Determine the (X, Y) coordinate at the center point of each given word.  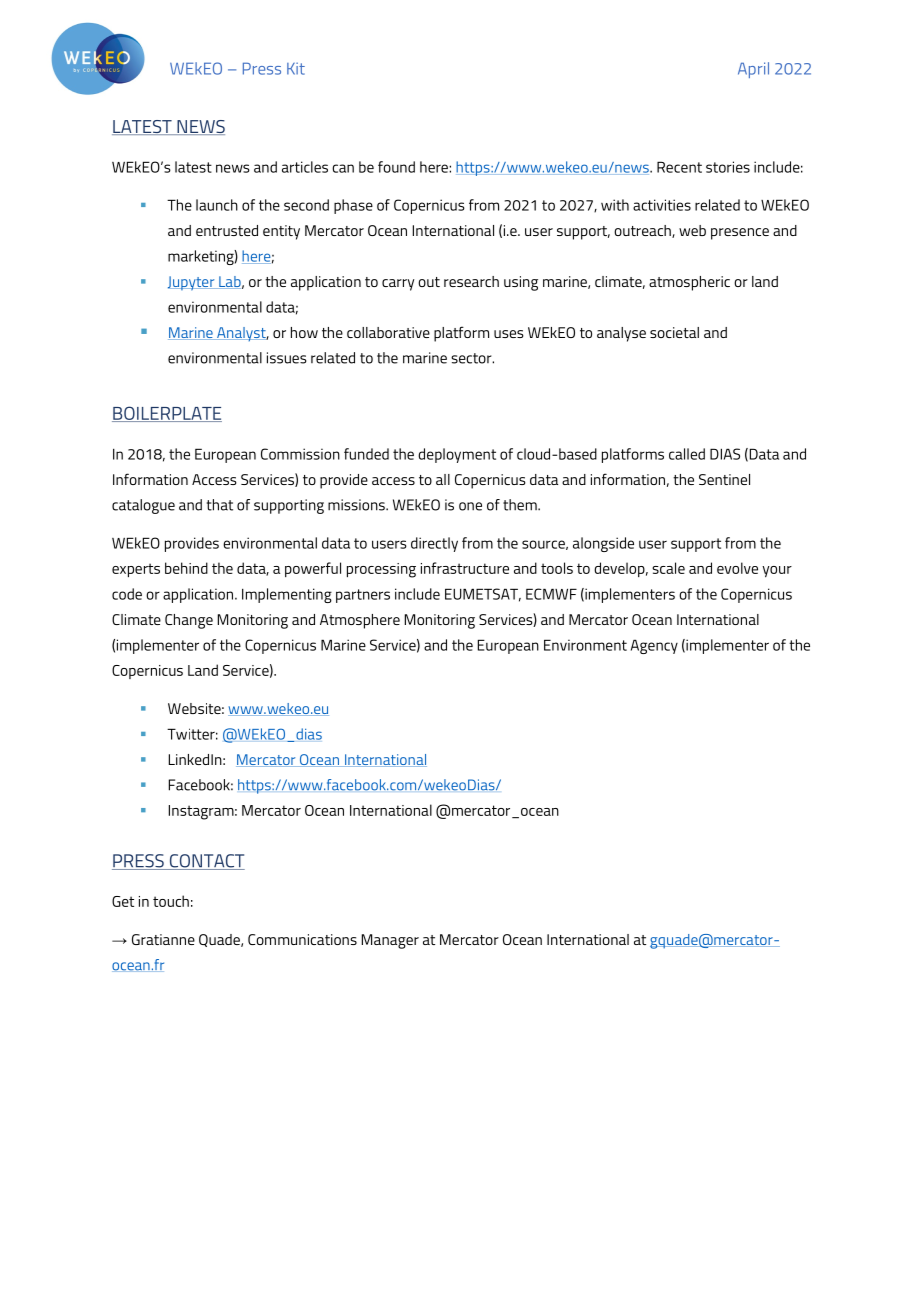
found (396, 167)
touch (171, 901)
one (470, 506)
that (220, 505)
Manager (390, 941)
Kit (296, 68)
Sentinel (724, 479)
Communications (302, 939)
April (753, 70)
